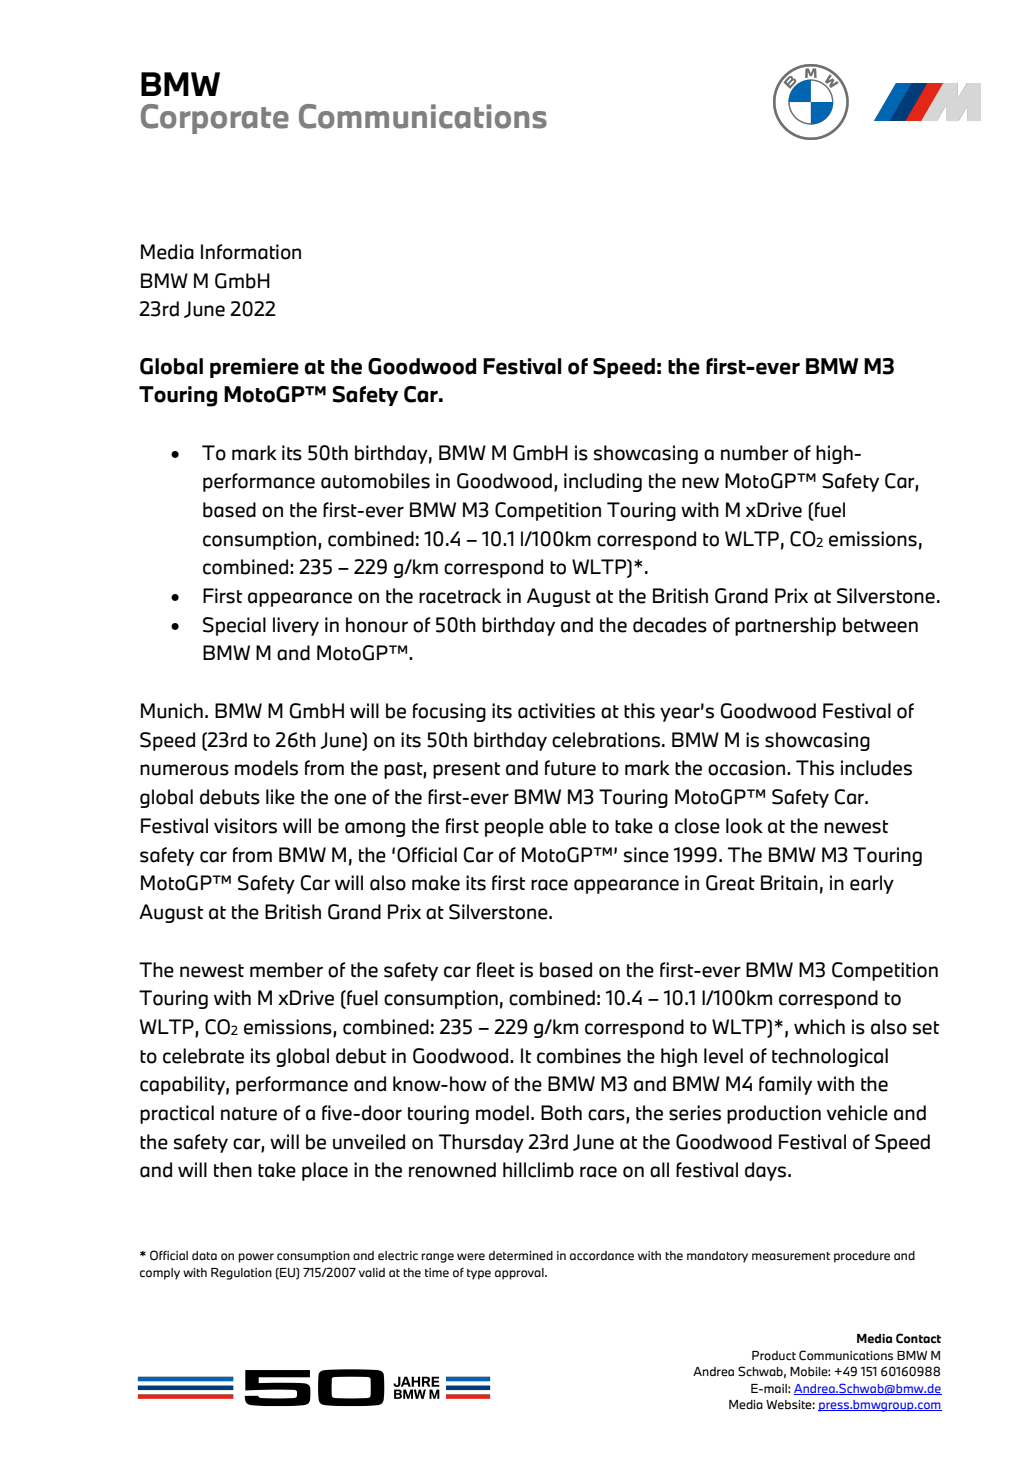  I want to click on Information, so click(251, 252).
